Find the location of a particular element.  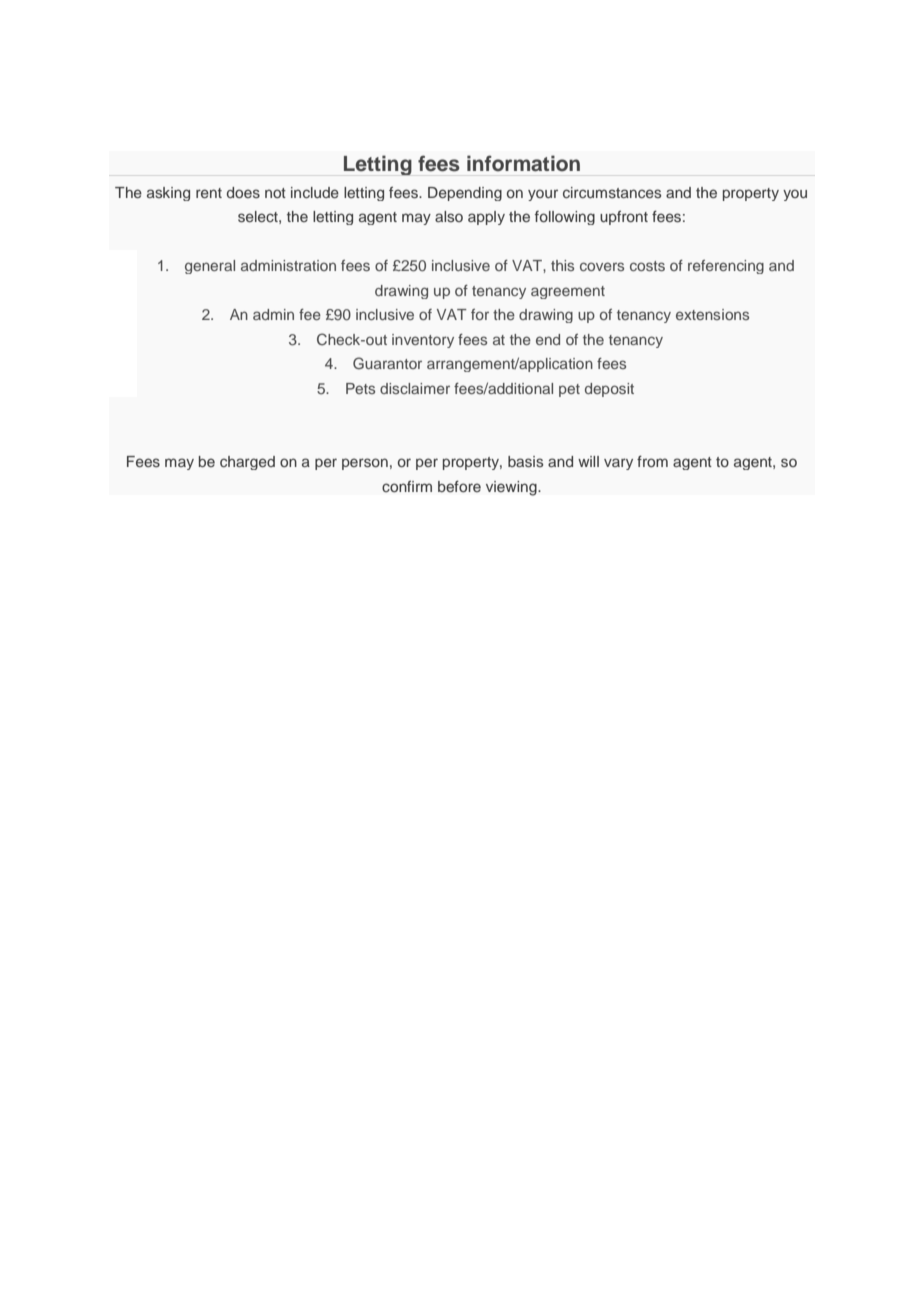

before is located at coordinates (459, 486).
